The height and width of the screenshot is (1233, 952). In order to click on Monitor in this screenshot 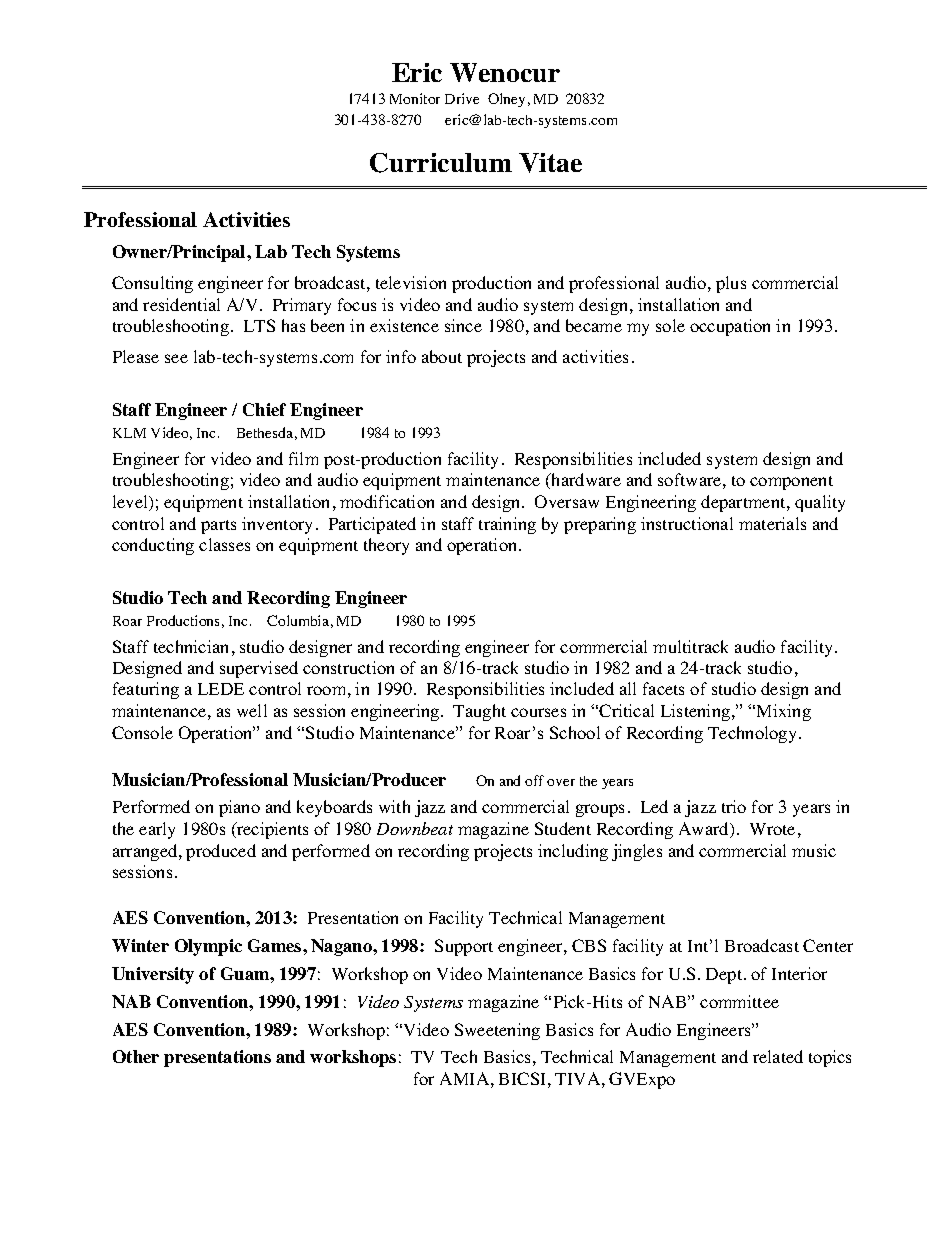, I will do `click(415, 98)`.
